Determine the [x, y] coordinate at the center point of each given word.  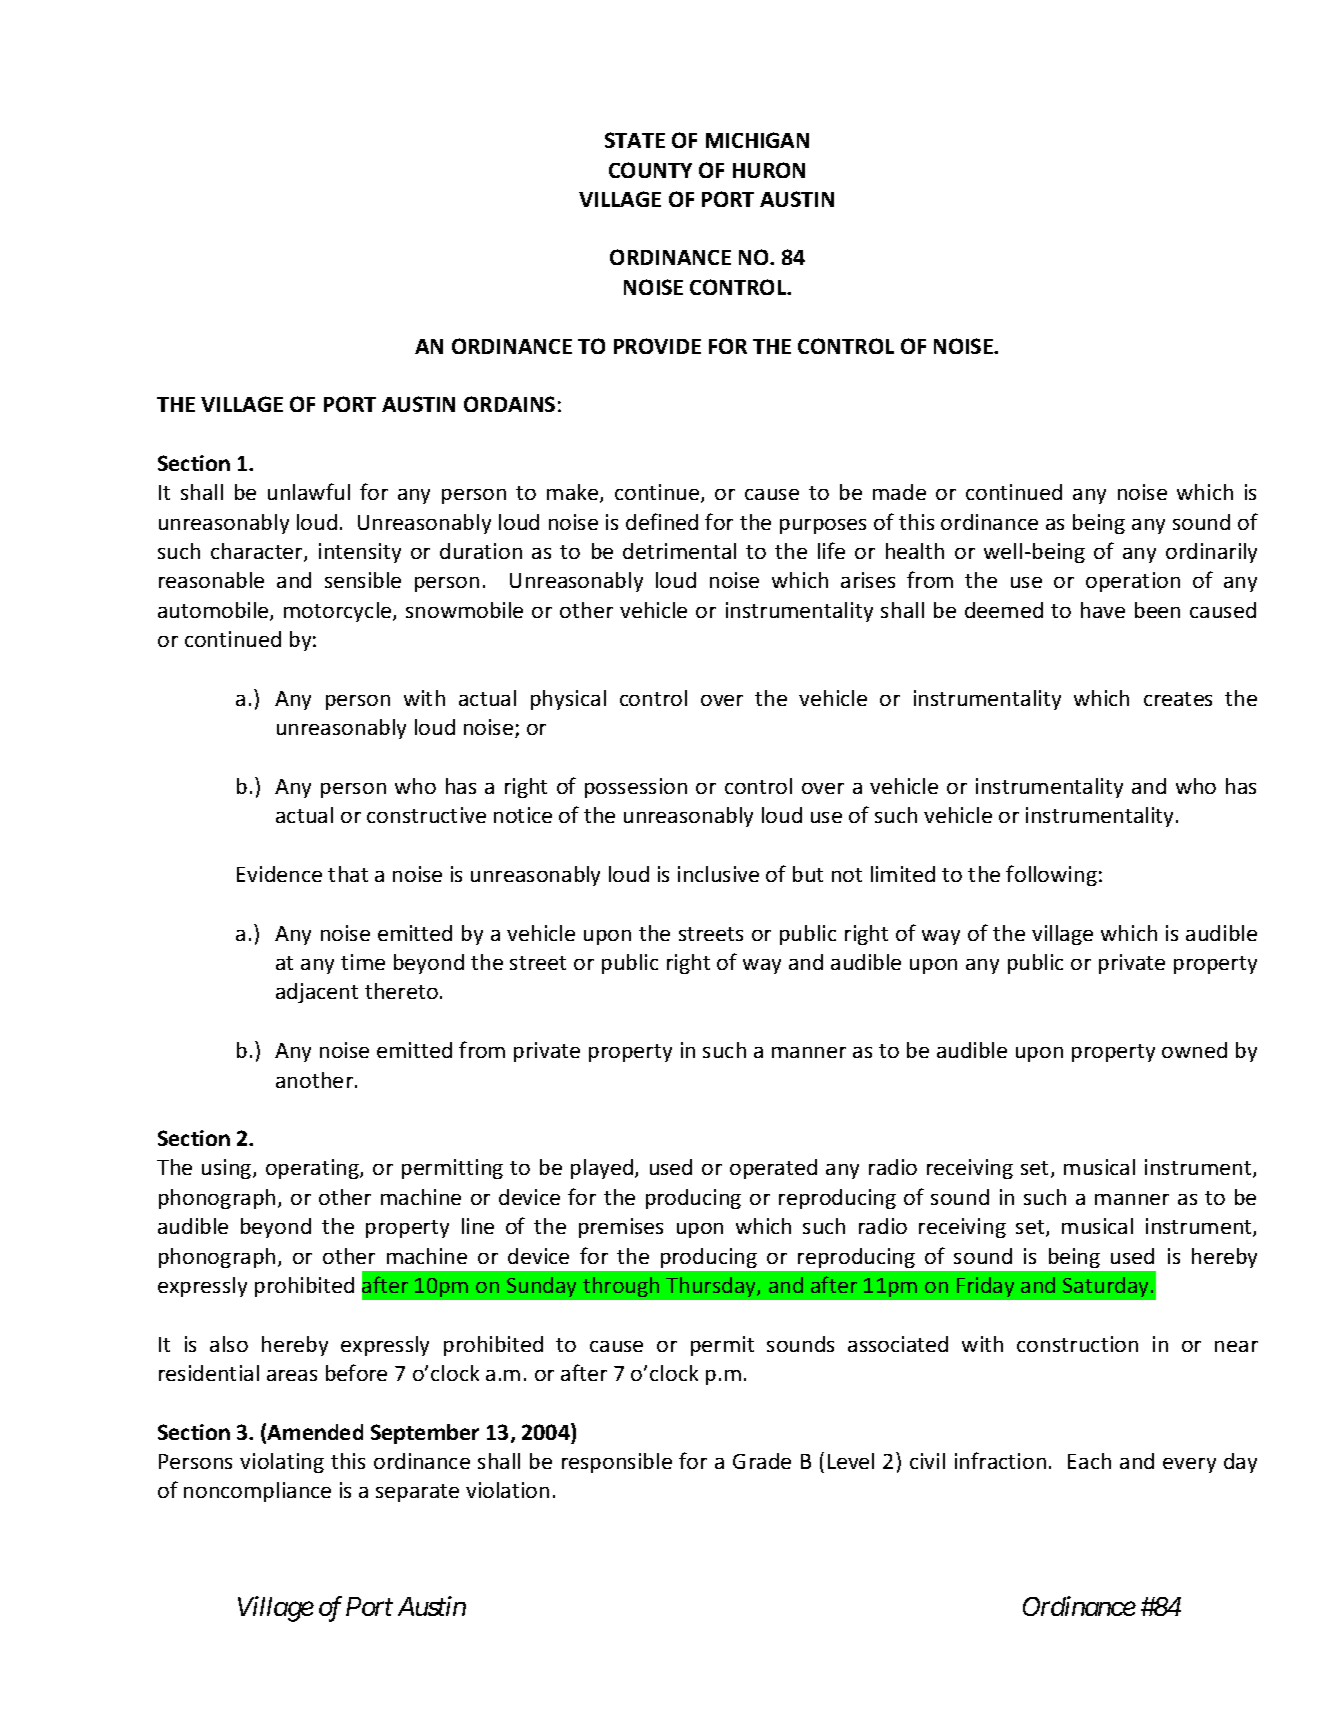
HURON [769, 170]
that [348, 874]
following [1051, 875]
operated [773, 1169]
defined [662, 521]
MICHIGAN [757, 140]
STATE [635, 140]
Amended [315, 1432]
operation [1133, 582]
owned [1194, 1050]
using [228, 1169]
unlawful [309, 491]
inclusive [718, 874]
